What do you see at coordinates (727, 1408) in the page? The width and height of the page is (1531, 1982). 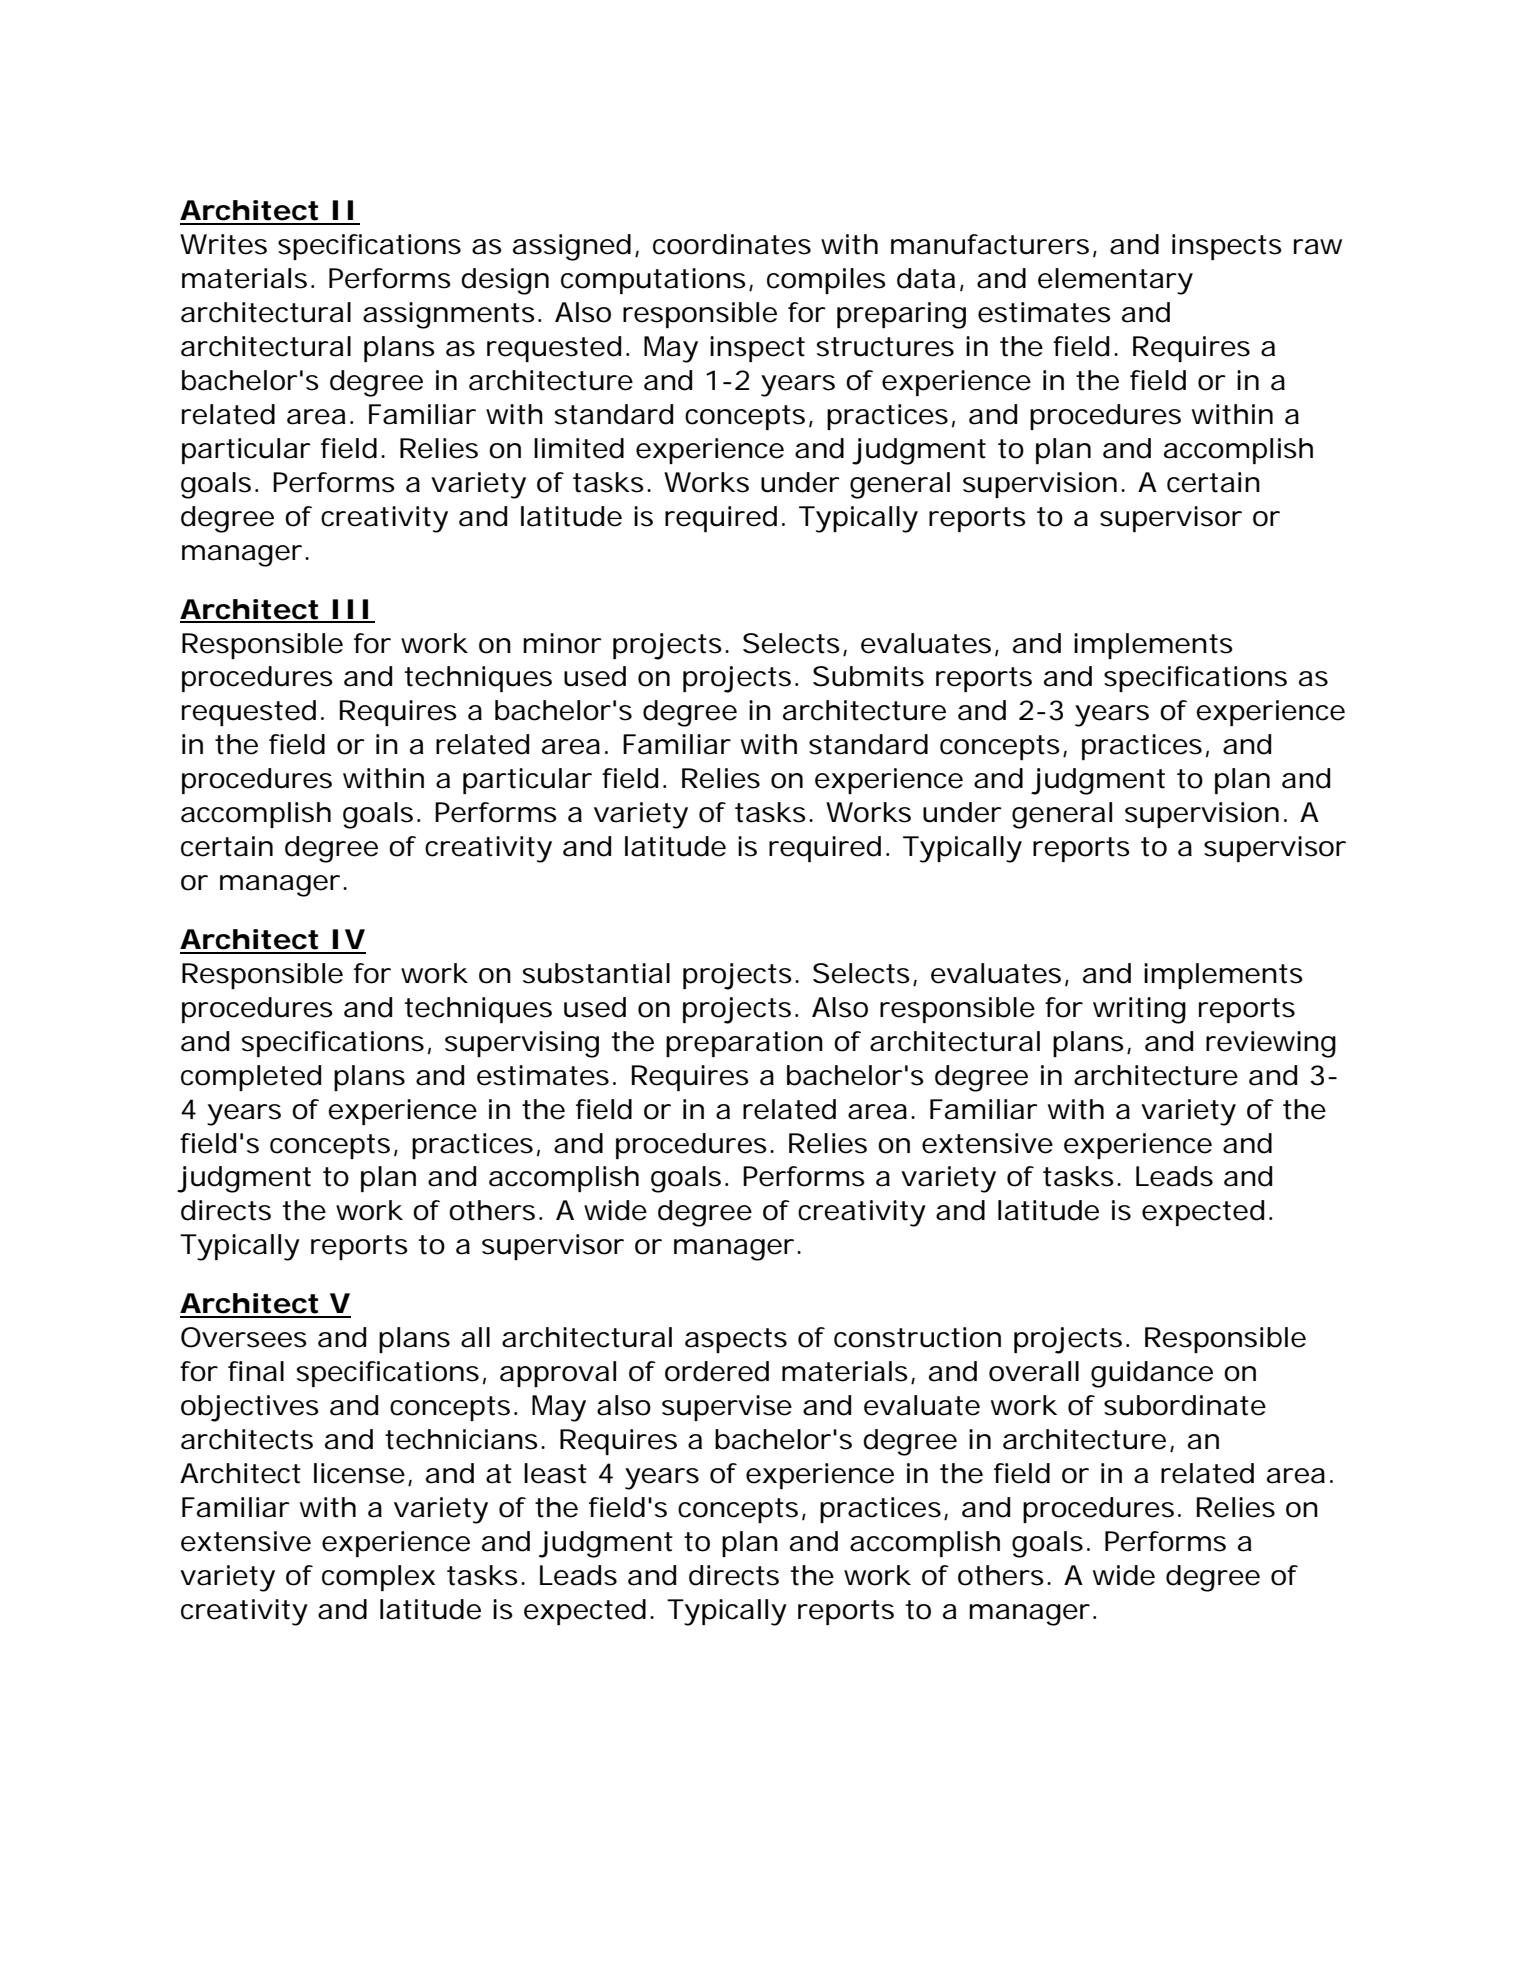 I see `supervise` at bounding box center [727, 1408].
